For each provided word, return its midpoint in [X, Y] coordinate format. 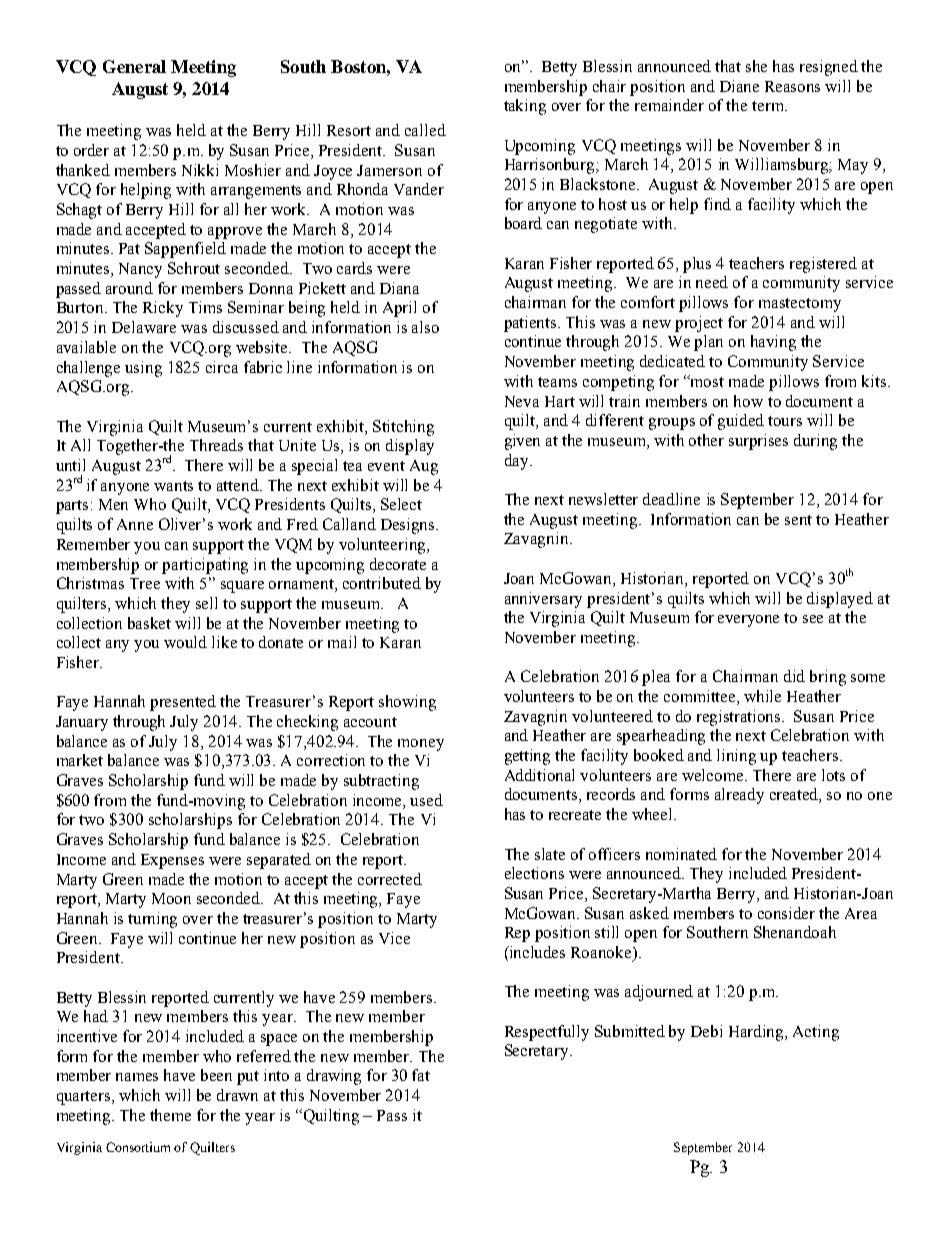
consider [786, 913]
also [425, 327]
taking [525, 107]
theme [170, 1115]
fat [421, 1075]
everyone [748, 621]
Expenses [172, 861]
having [773, 343]
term [769, 106]
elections [534, 873]
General [134, 66]
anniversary [543, 600]
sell [206, 603]
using [143, 369]
